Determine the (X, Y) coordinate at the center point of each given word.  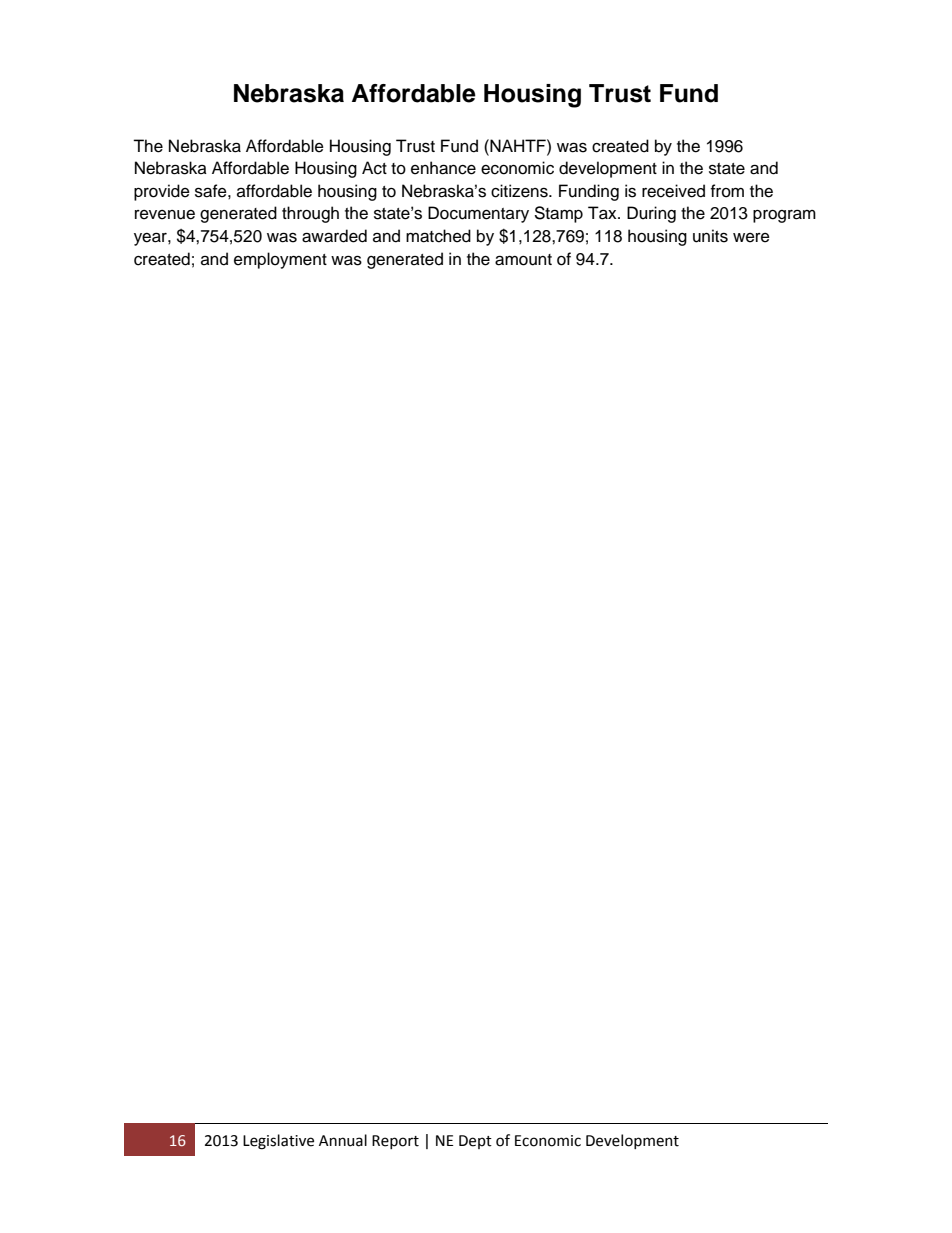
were (751, 238)
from (727, 191)
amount (523, 260)
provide (162, 192)
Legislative (278, 1142)
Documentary (478, 214)
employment (280, 260)
